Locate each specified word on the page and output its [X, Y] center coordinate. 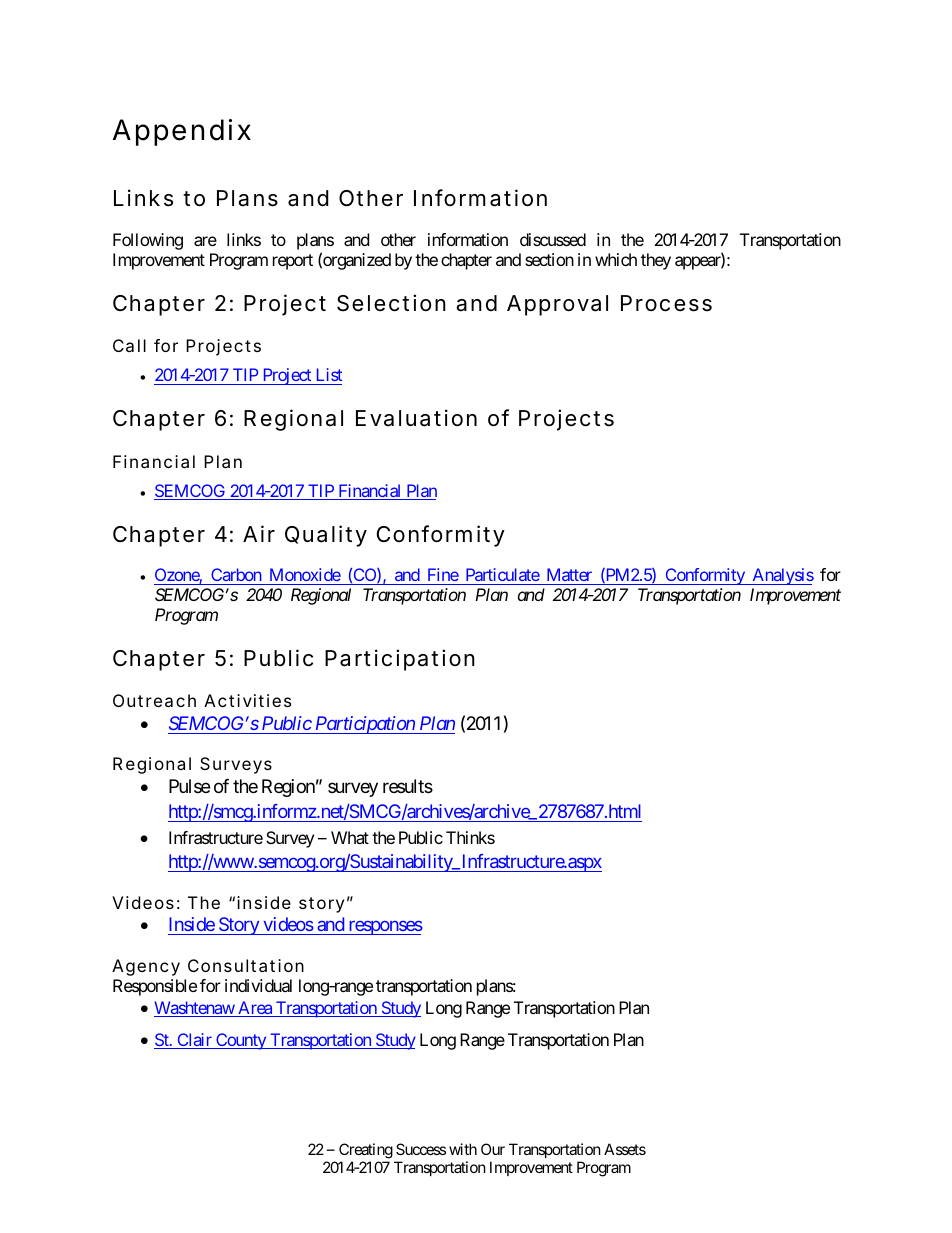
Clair [194, 1041]
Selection [391, 303]
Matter [569, 576]
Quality [326, 536]
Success [421, 1149]
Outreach [154, 700]
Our [493, 1149]
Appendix [182, 132]
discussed [553, 239]
